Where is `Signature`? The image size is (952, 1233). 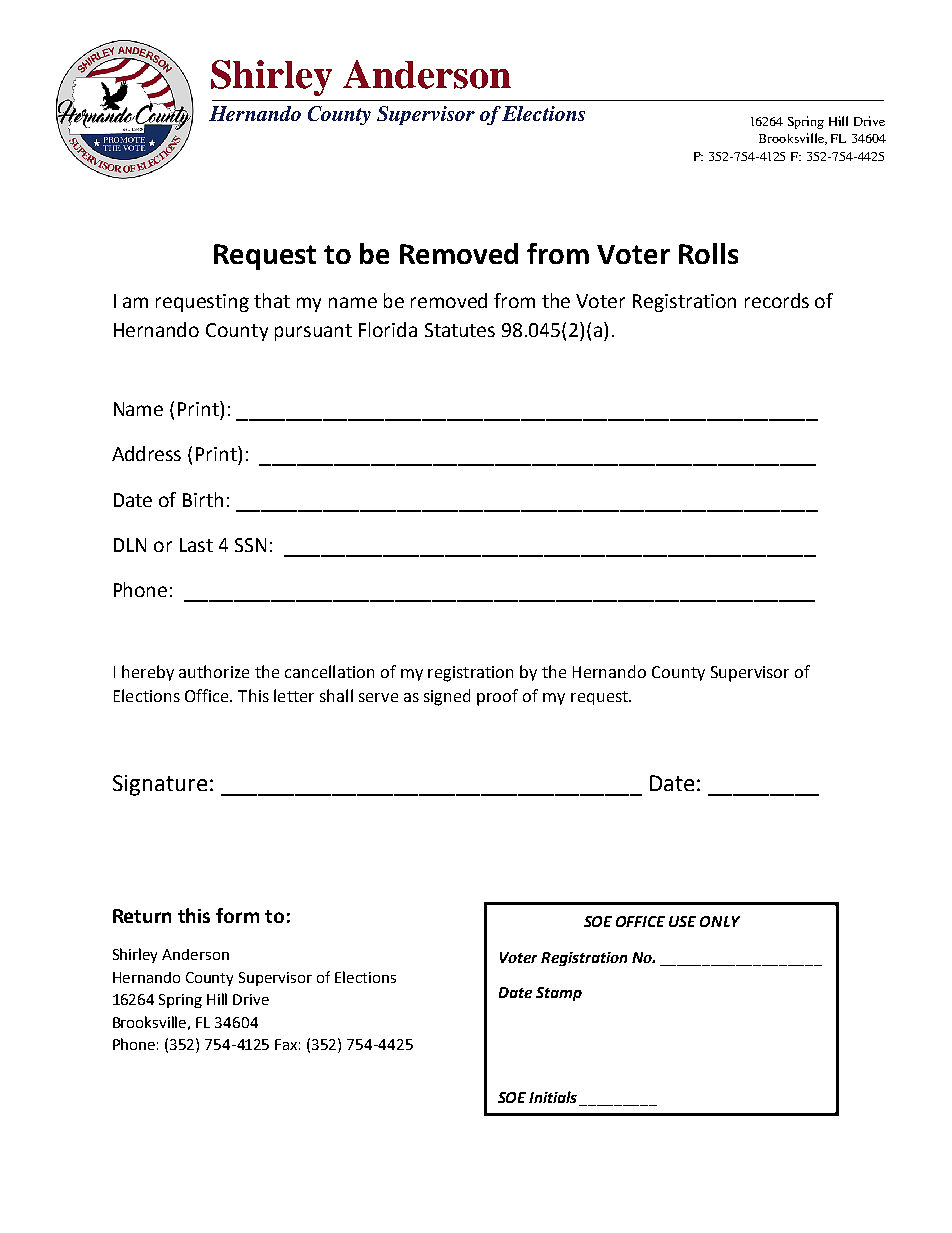
Signature is located at coordinates (160, 785).
